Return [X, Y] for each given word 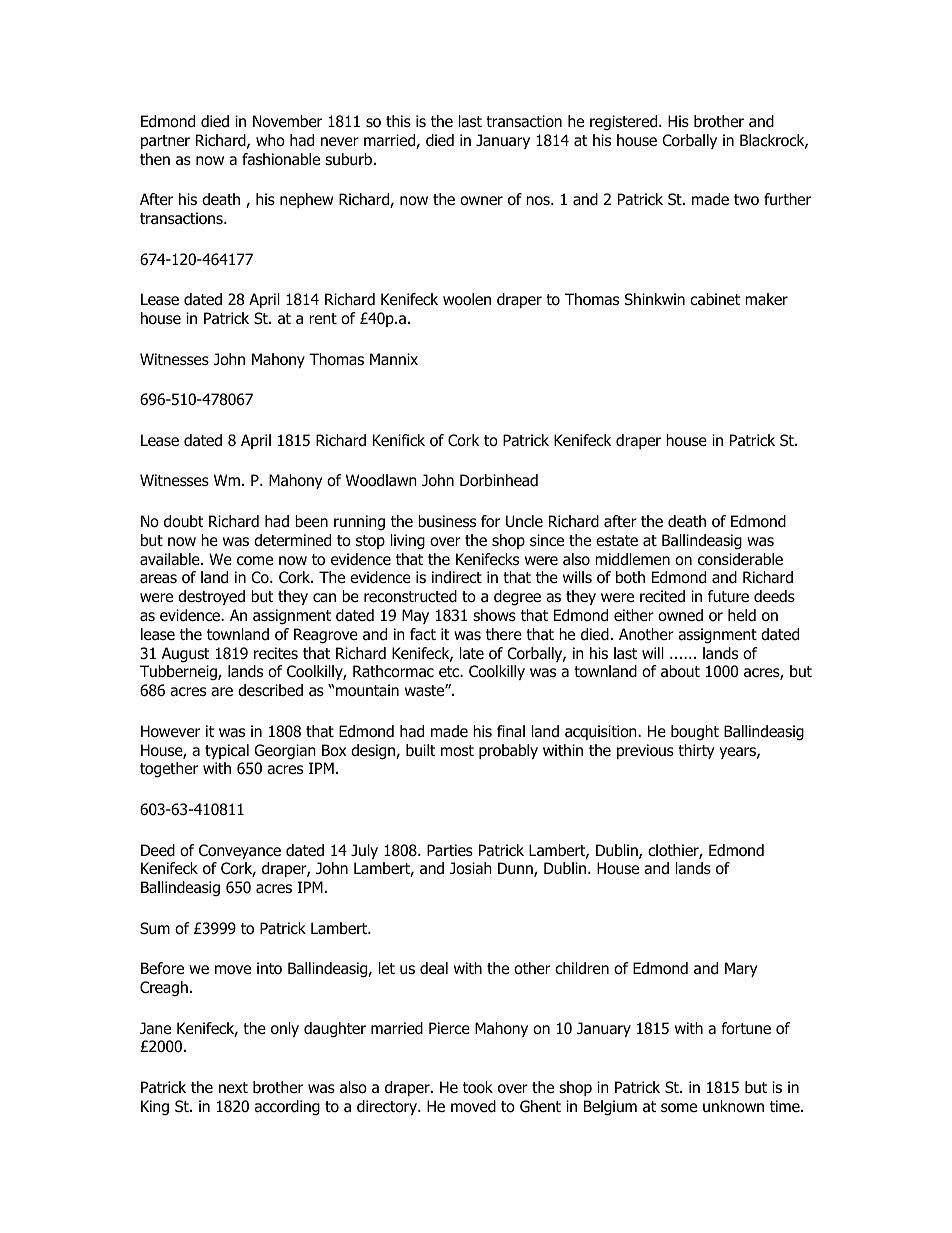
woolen [467, 299]
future [728, 596]
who [270, 140]
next [233, 1087]
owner [481, 201]
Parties [450, 850]
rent [323, 318]
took [478, 1087]
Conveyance [240, 851]
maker [766, 299]
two [746, 200]
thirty [696, 751]
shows [494, 615]
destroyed [211, 597]
